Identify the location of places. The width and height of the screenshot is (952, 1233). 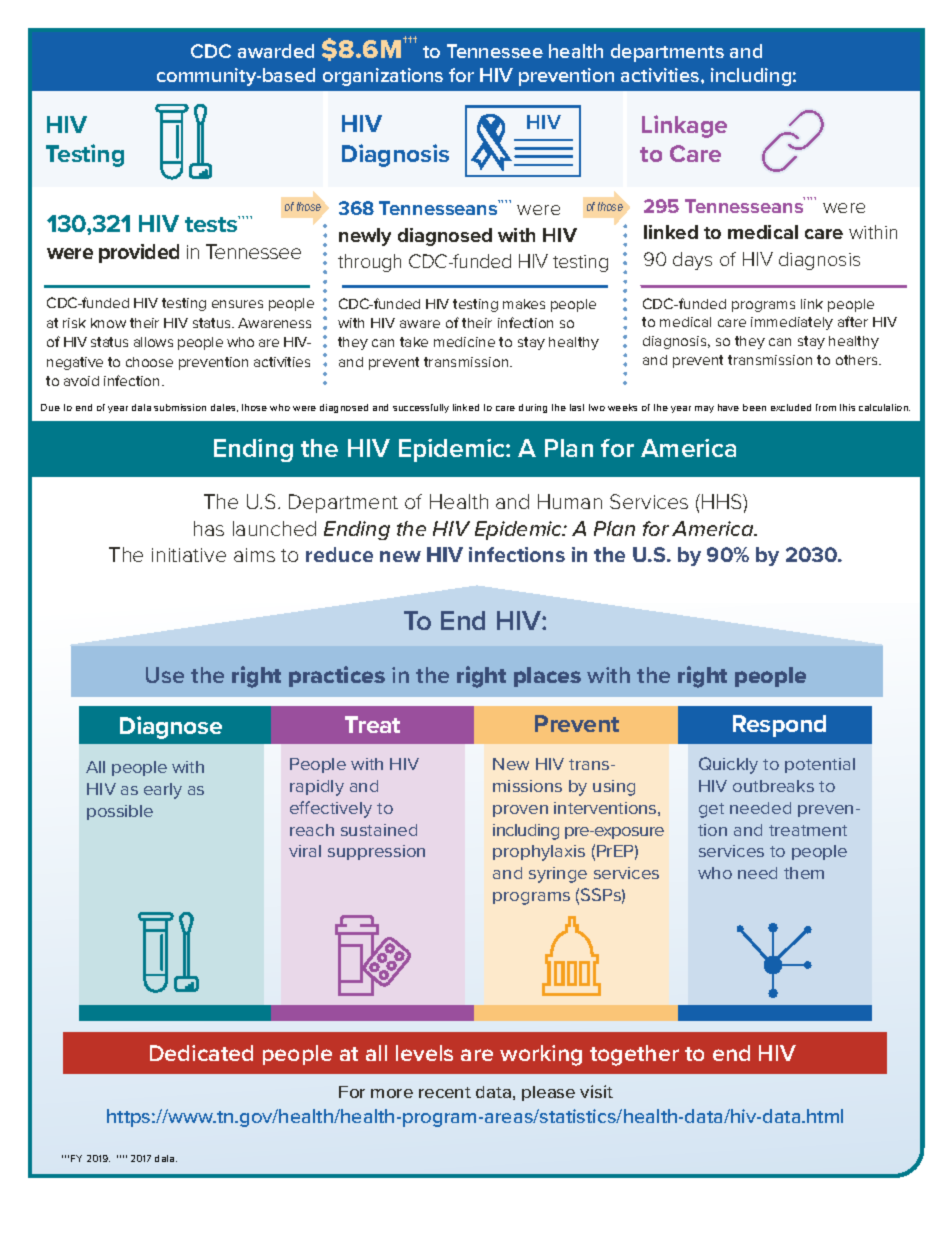
(547, 677).
